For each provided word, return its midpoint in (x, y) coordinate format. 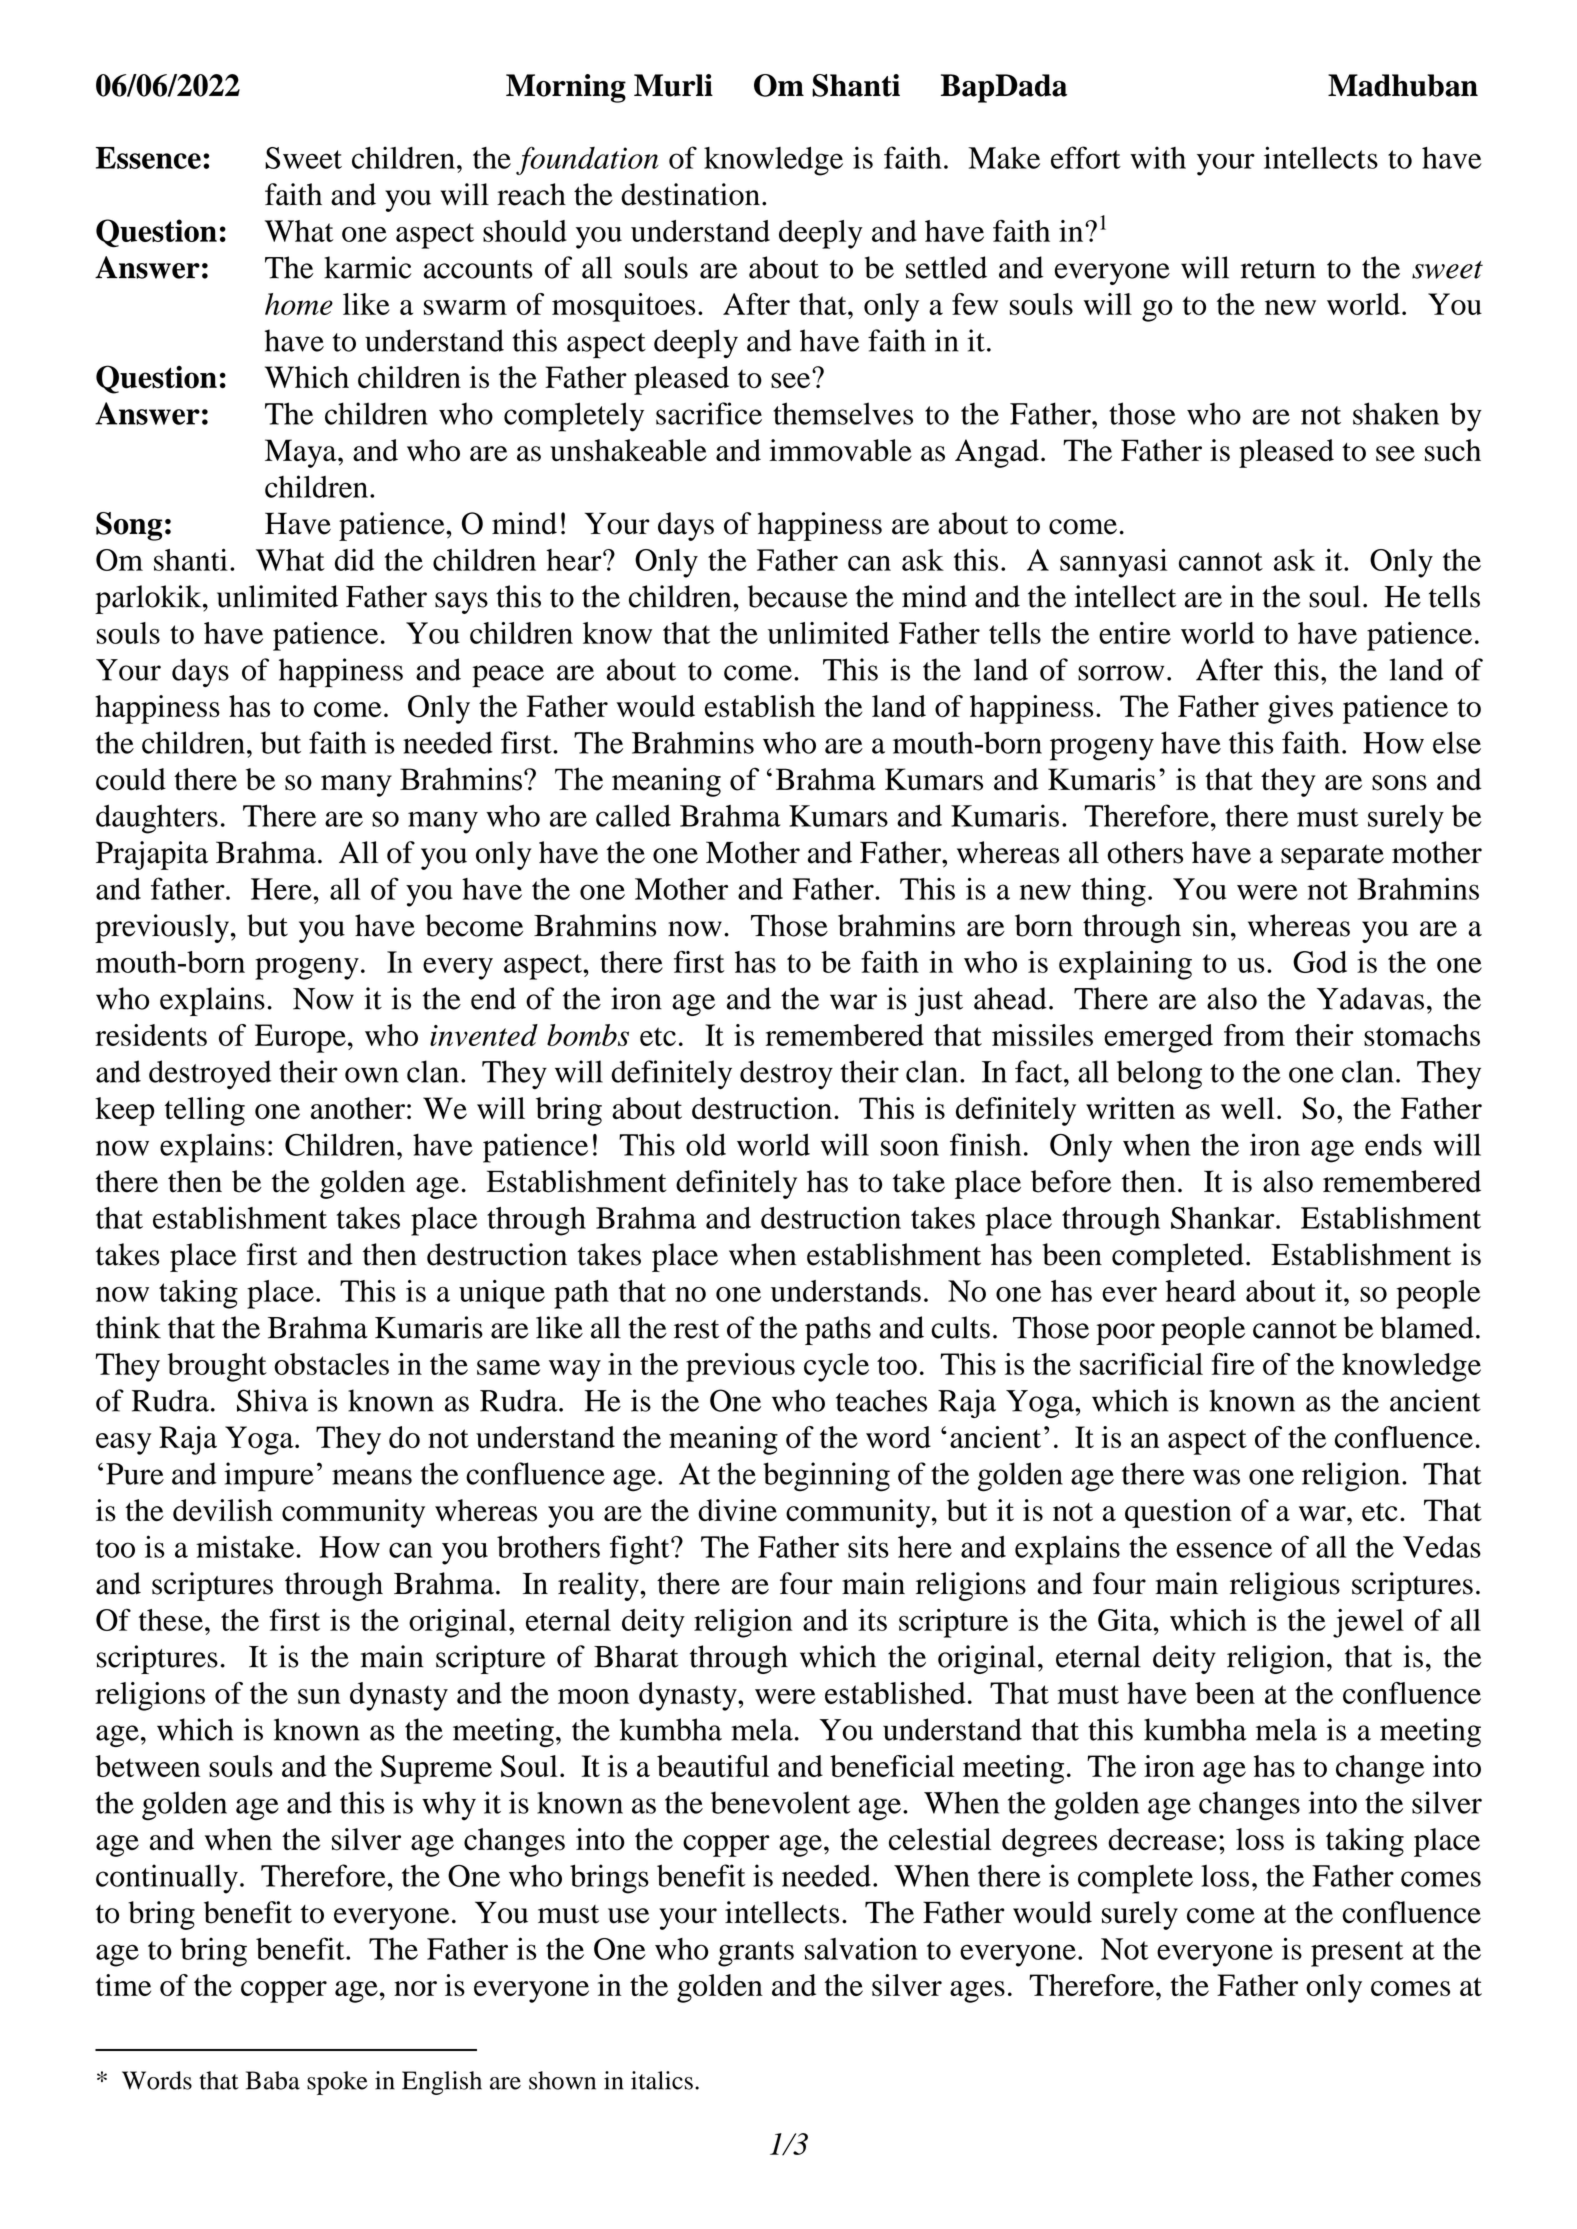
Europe (300, 1038)
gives (1300, 709)
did (354, 560)
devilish (223, 1510)
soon (910, 1148)
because (798, 596)
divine (737, 1510)
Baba (273, 2080)
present (1357, 1954)
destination (690, 194)
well (1247, 1108)
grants (756, 1954)
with (1158, 157)
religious (1285, 1586)
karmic (367, 267)
